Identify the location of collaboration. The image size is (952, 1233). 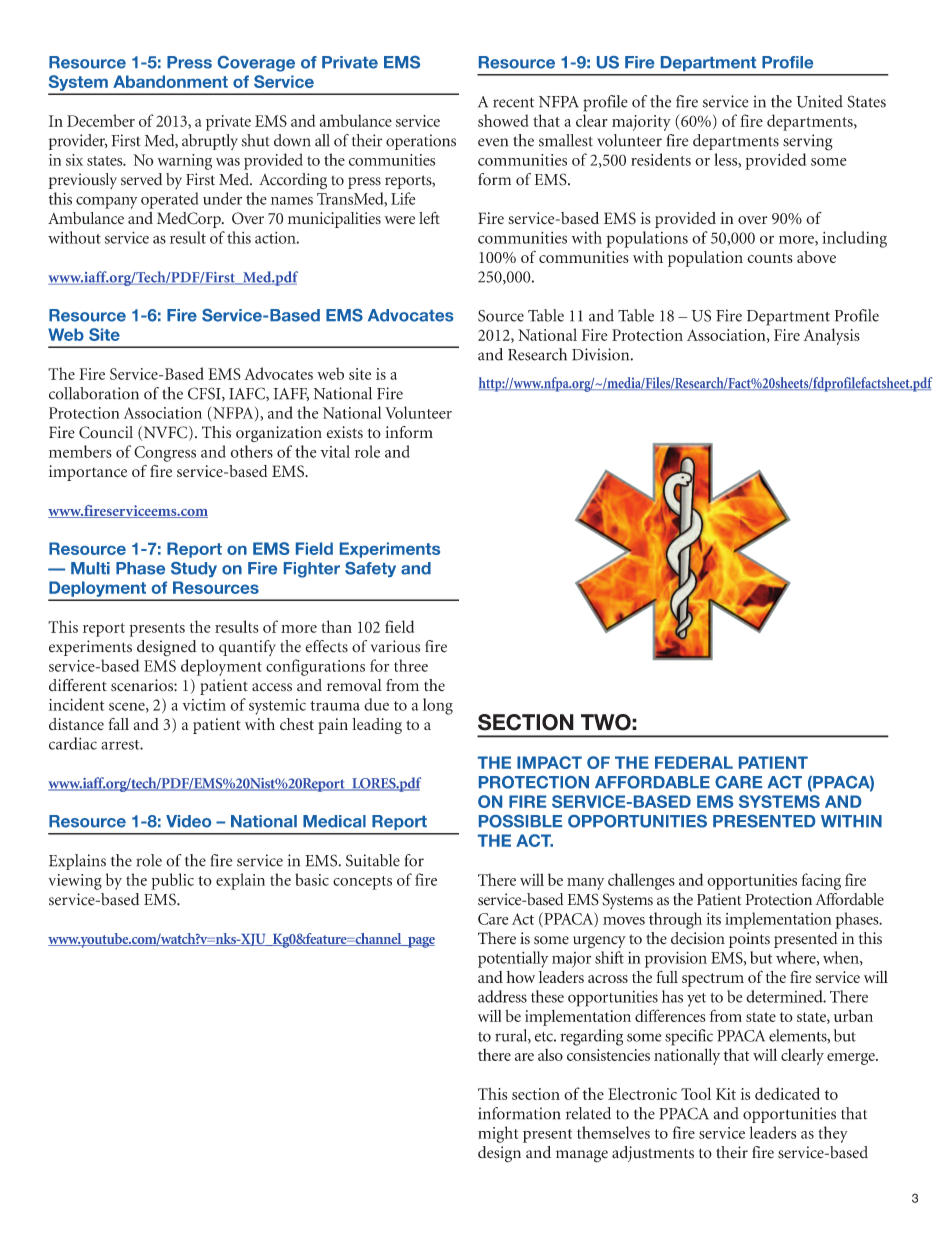
(94, 393).
